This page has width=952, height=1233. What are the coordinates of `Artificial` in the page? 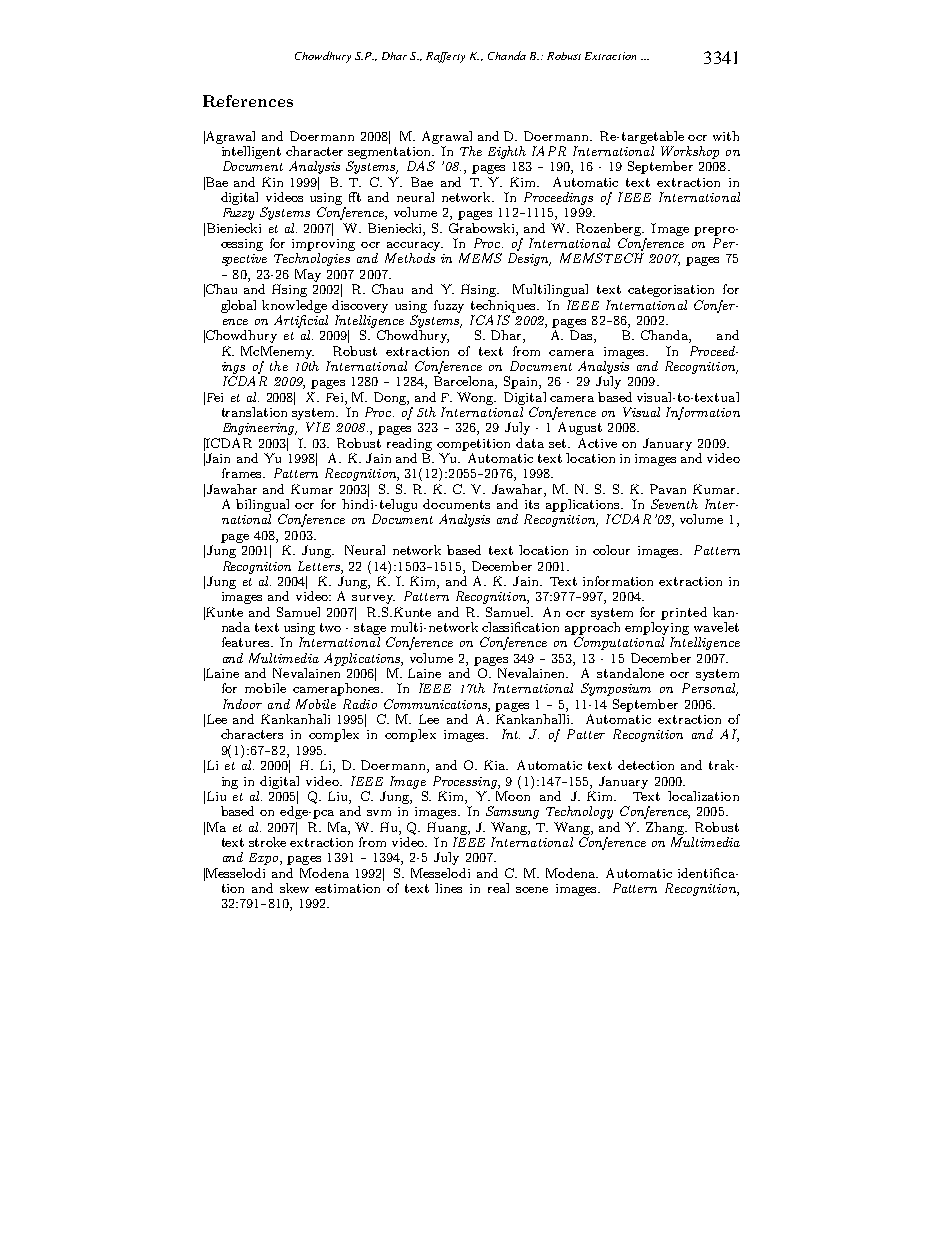 It's located at (301, 320).
